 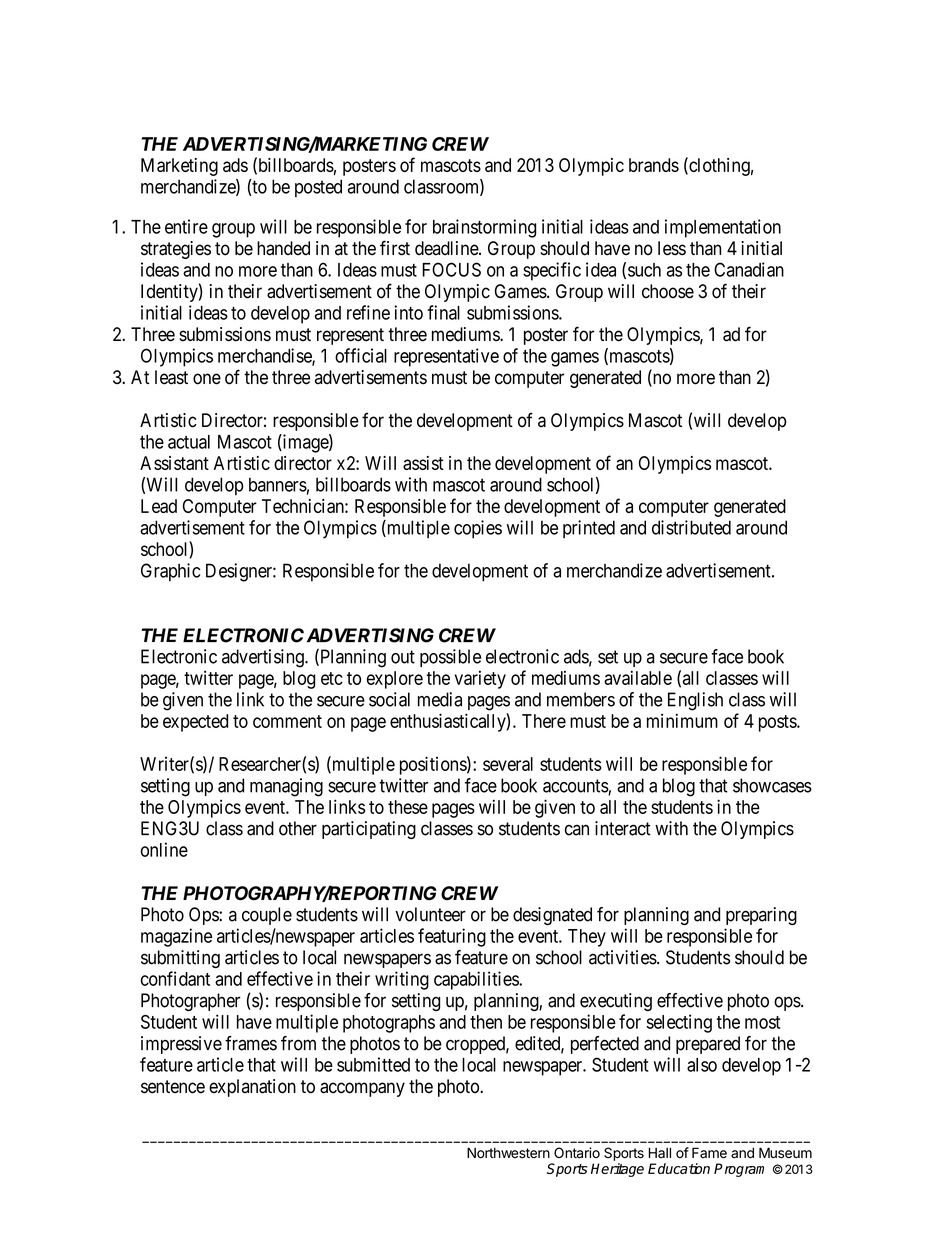 What do you see at coordinates (480, 680) in the document?
I see `variety` at bounding box center [480, 680].
